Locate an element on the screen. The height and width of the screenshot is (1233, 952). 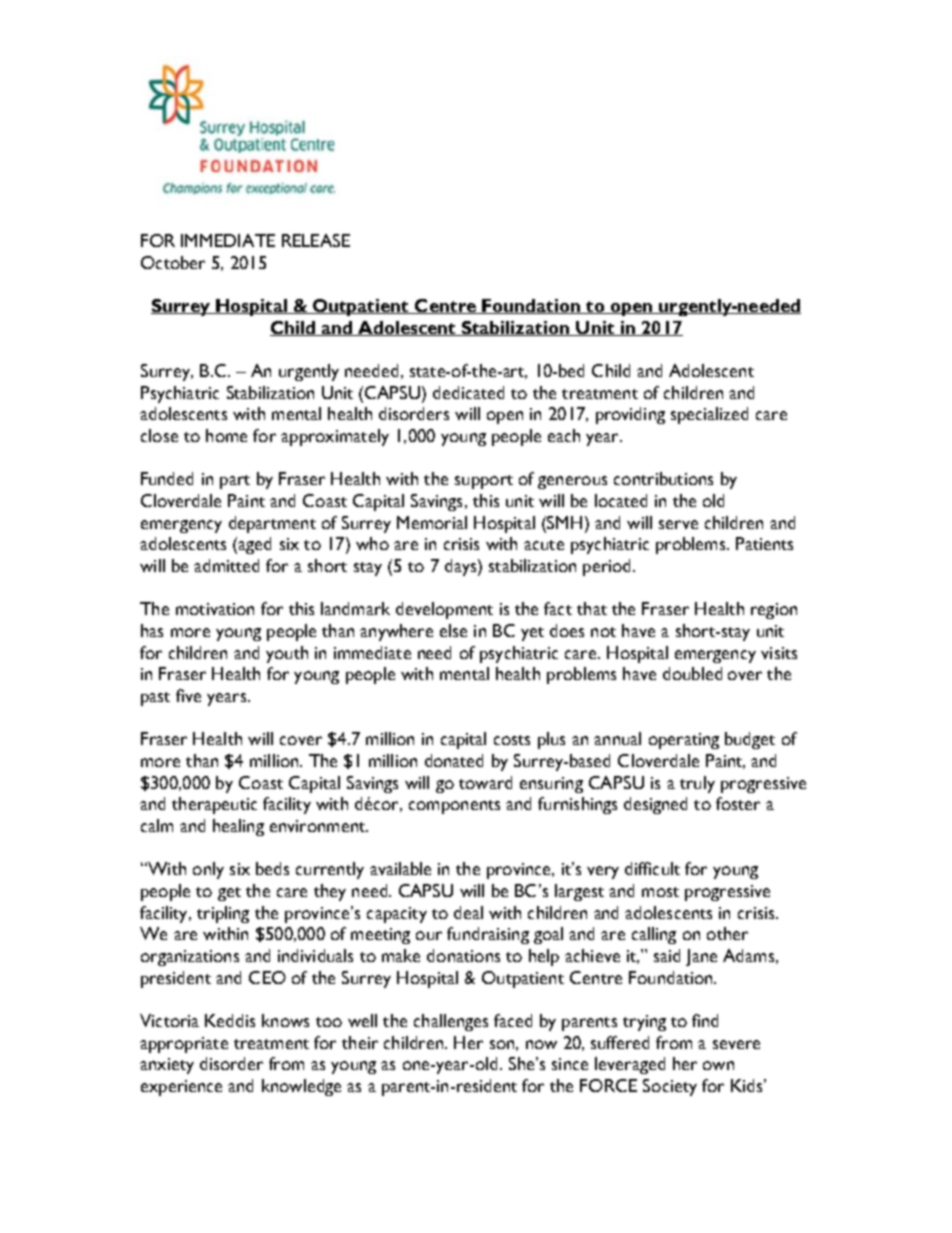
only is located at coordinates (208, 870).
